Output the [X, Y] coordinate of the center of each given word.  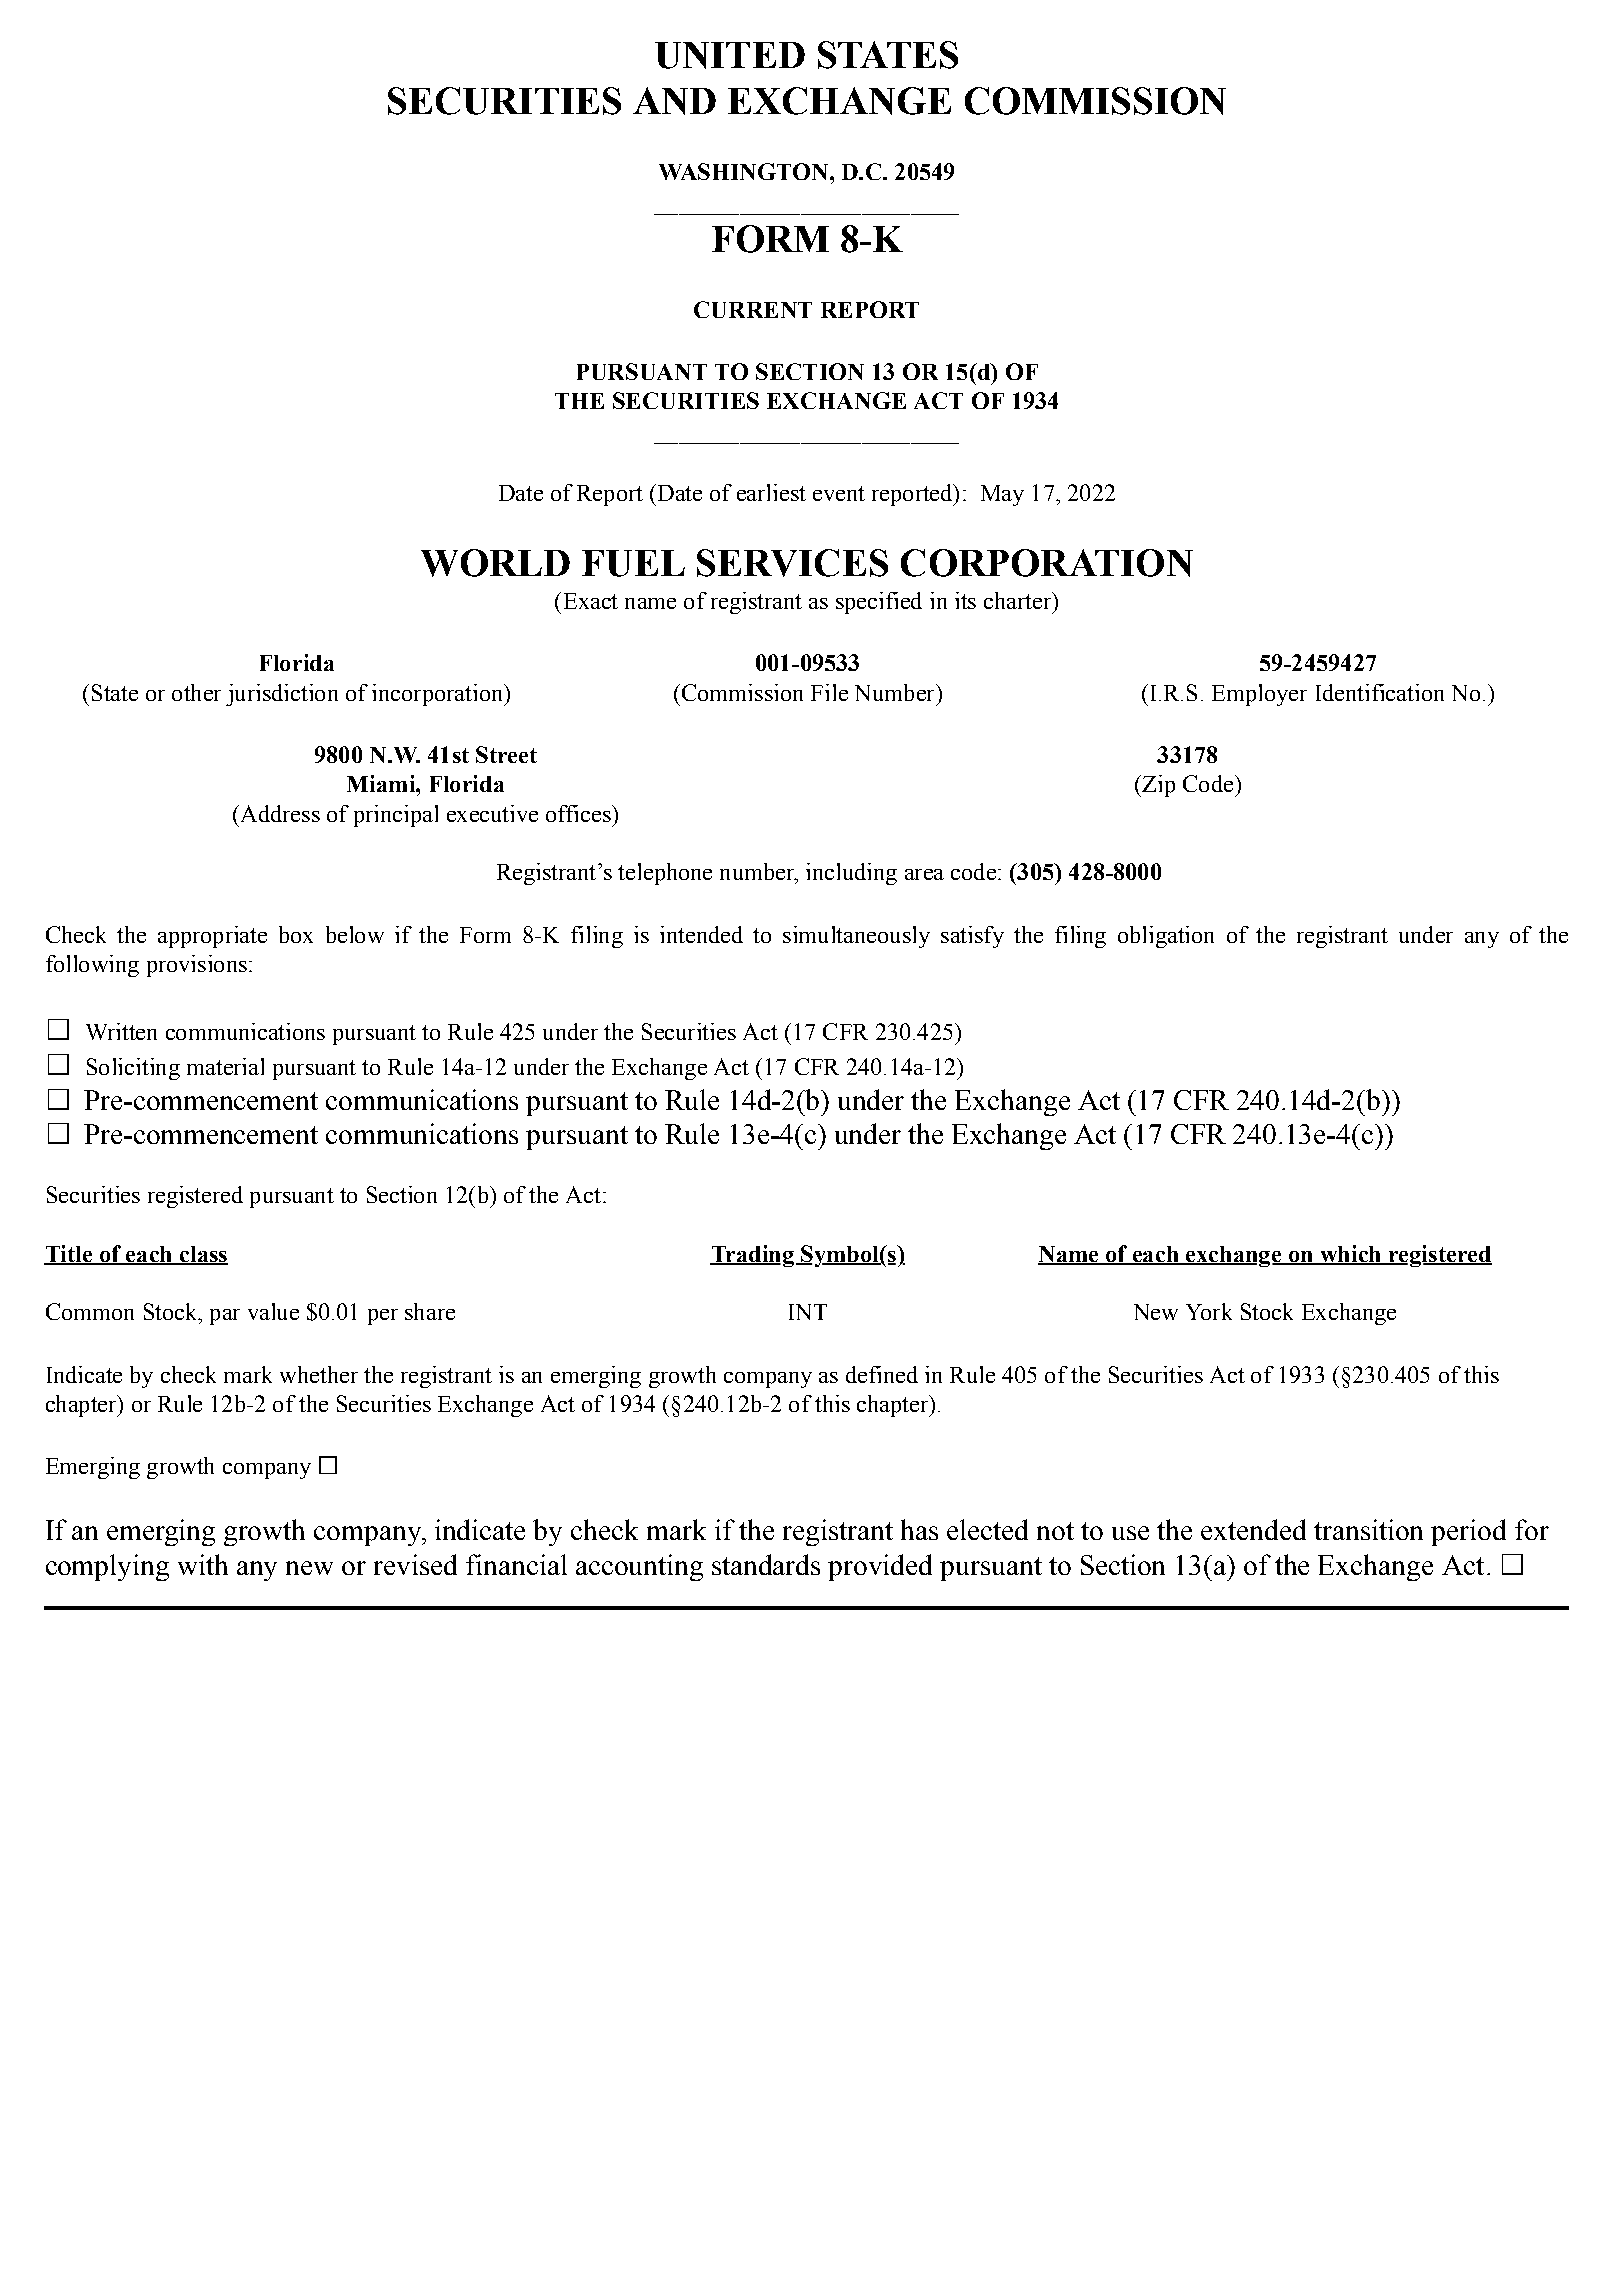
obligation [1166, 937]
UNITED [730, 55]
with [203, 1564]
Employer [1259, 695]
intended [701, 934]
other [196, 692]
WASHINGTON [743, 171]
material [225, 1066]
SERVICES [792, 563]
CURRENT [753, 309]
